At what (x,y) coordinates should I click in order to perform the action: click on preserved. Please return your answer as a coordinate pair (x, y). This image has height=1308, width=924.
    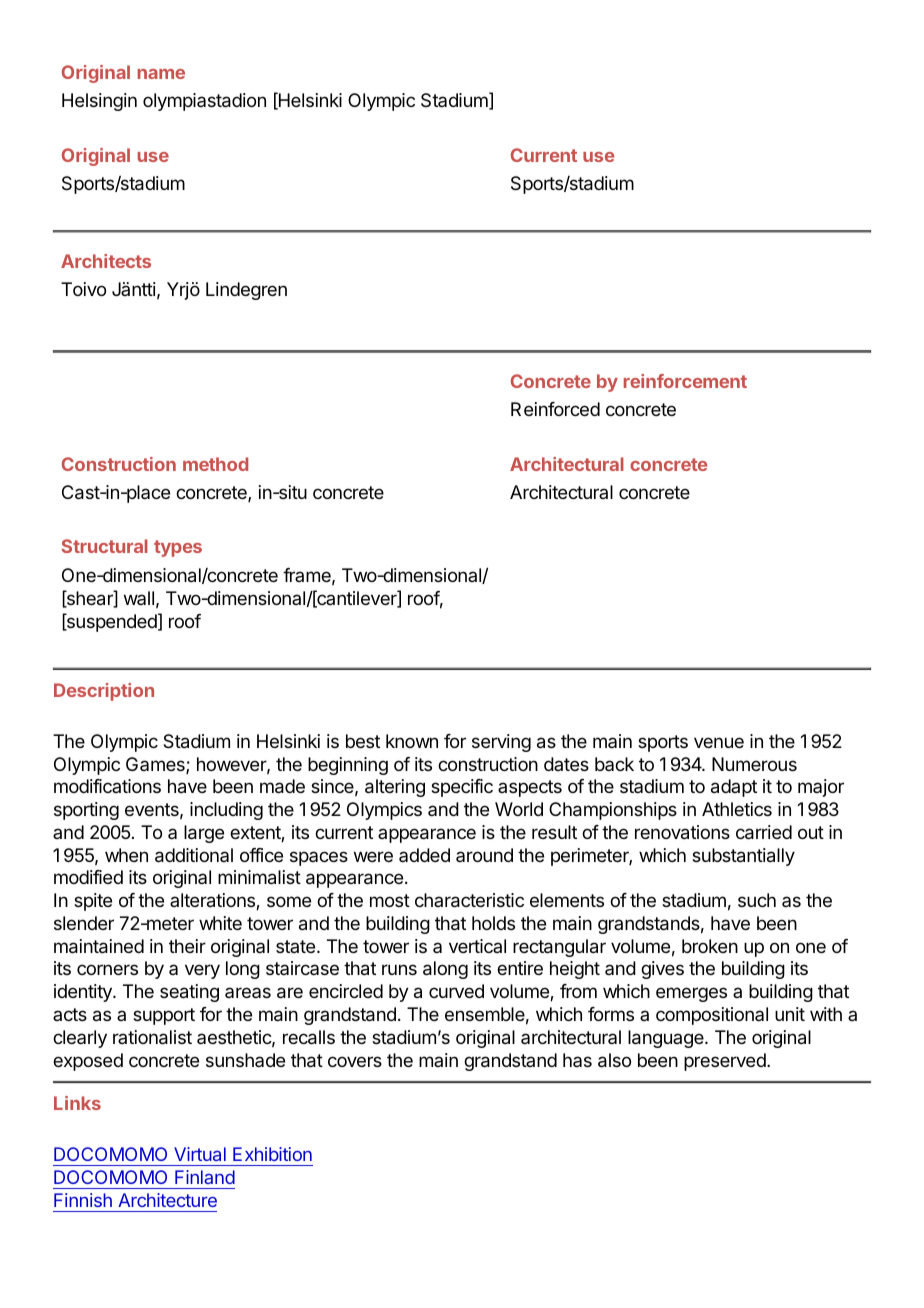
    Looking at the image, I should click on (726, 1062).
